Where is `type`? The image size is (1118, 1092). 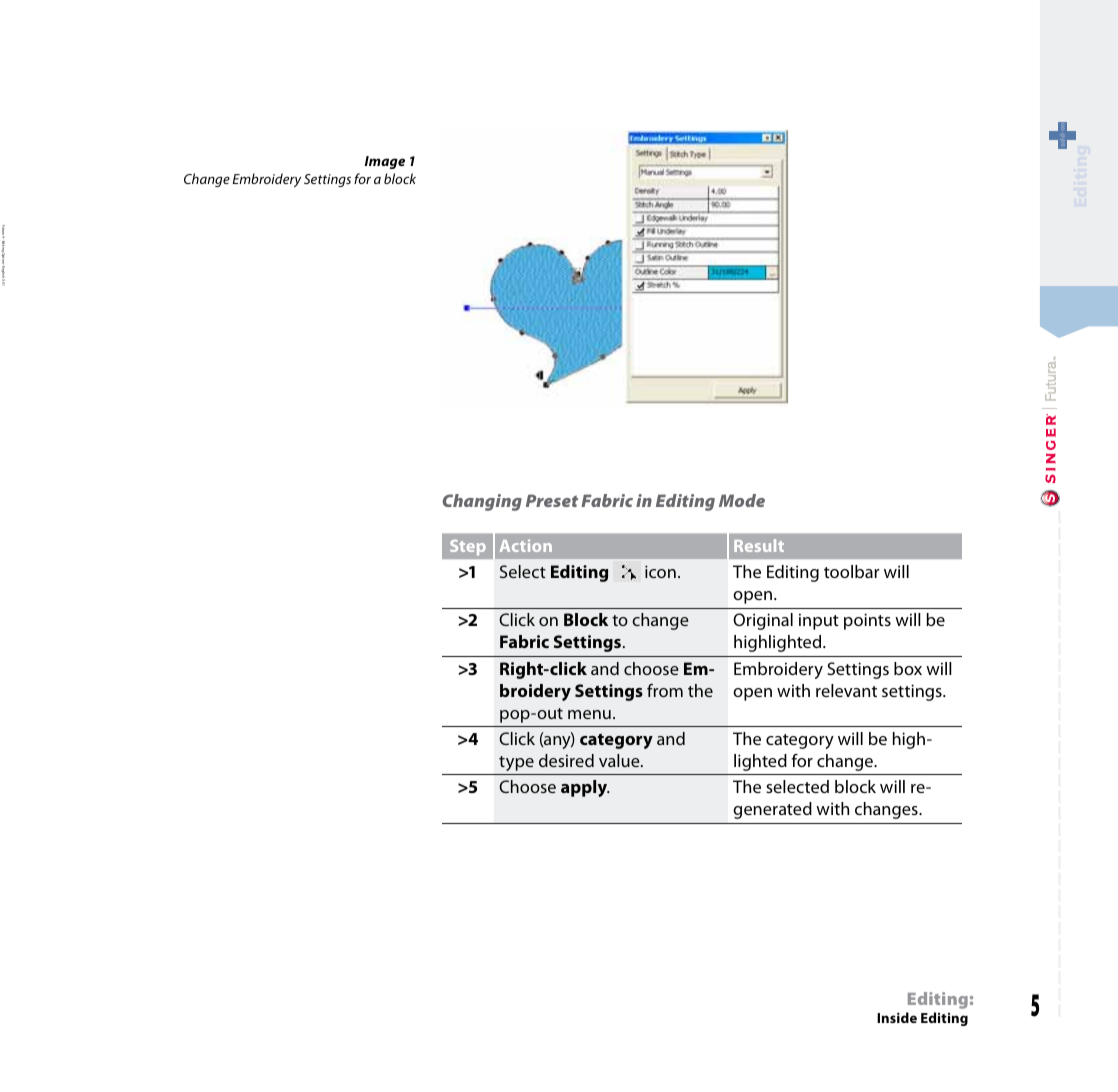 type is located at coordinates (516, 763).
